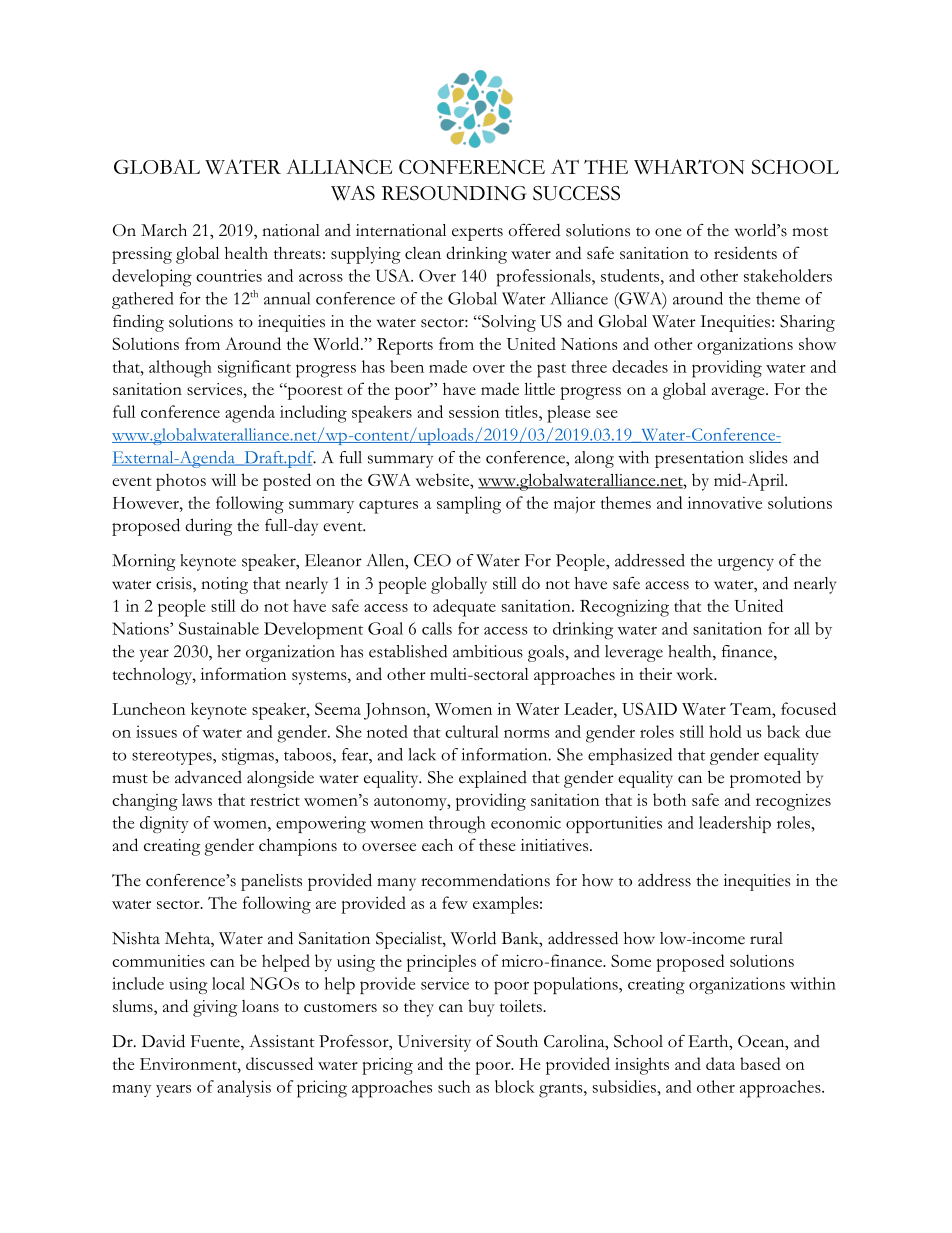  What do you see at coordinates (474, 411) in the document?
I see `session` at bounding box center [474, 411].
